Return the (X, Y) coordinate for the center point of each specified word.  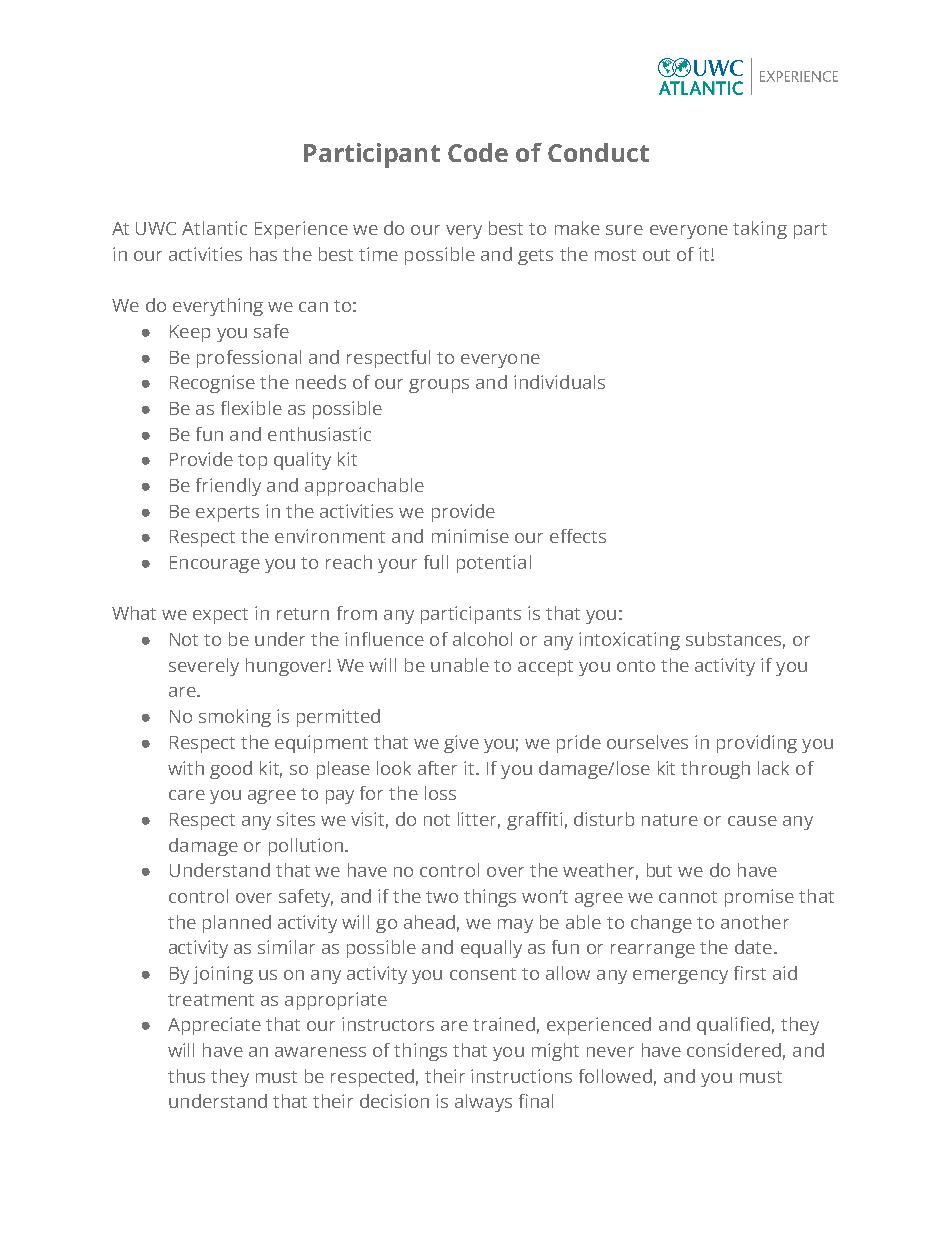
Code (478, 152)
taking (760, 230)
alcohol (482, 639)
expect (220, 616)
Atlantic (214, 228)
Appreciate (214, 1026)
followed (615, 1076)
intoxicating (629, 641)
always (483, 1103)
